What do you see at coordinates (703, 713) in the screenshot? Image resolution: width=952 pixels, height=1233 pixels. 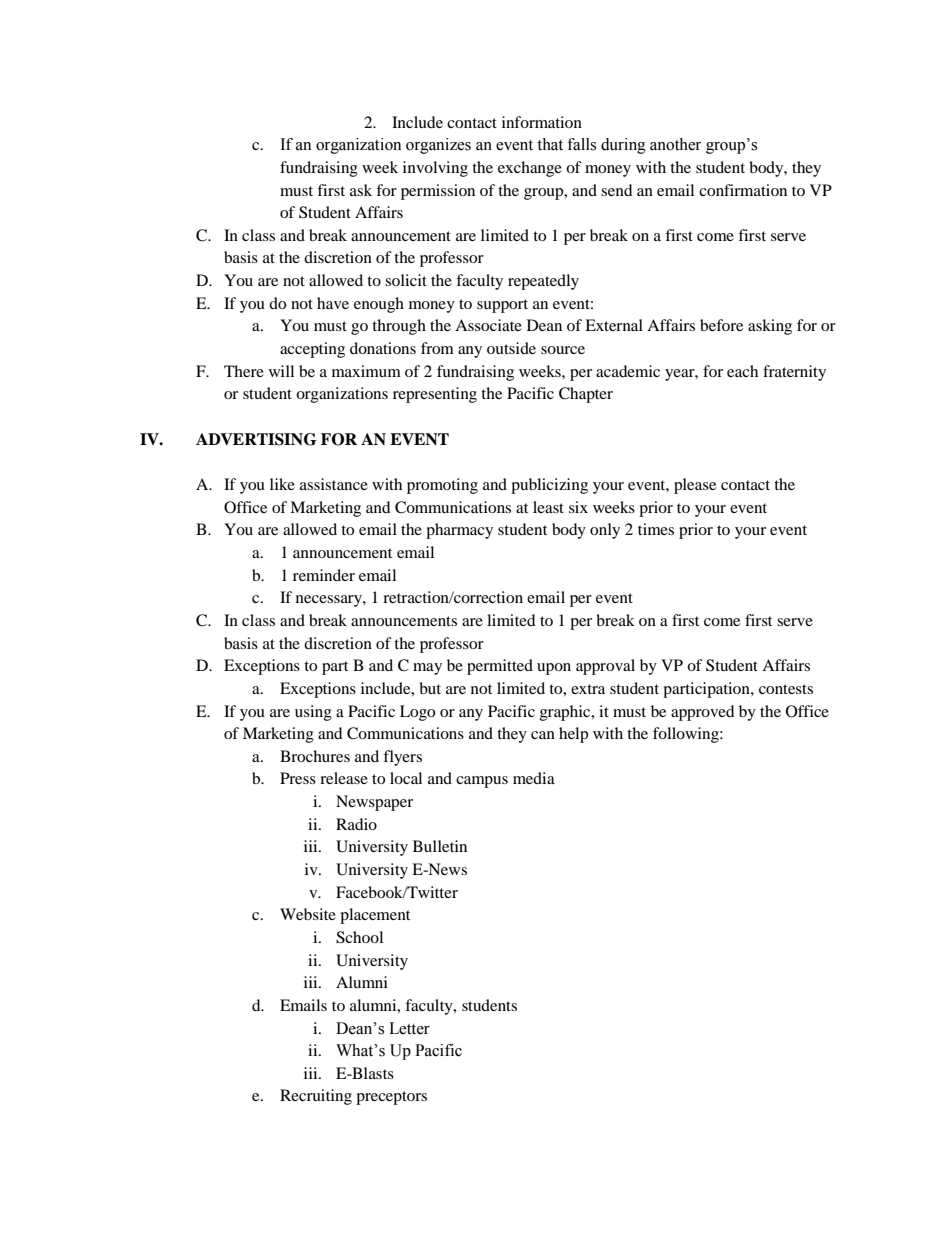 I see `approved` at bounding box center [703, 713].
